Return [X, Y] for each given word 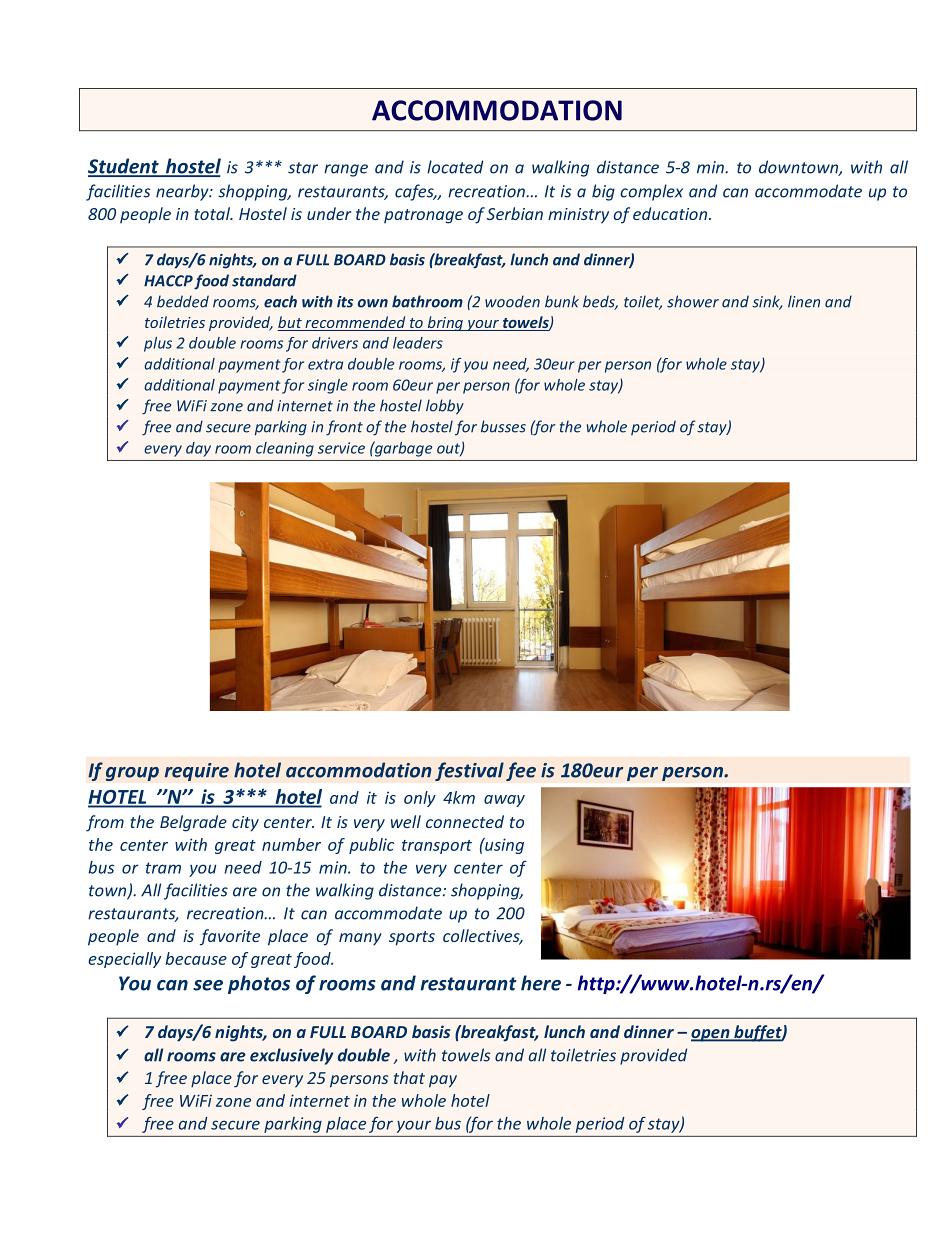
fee [521, 771]
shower [693, 301]
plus [158, 344]
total [213, 213]
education [671, 213]
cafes [415, 192]
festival [469, 771]
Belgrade [193, 823]
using [503, 846]
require [196, 772]
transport [437, 847]
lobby [445, 407]
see [208, 985]
